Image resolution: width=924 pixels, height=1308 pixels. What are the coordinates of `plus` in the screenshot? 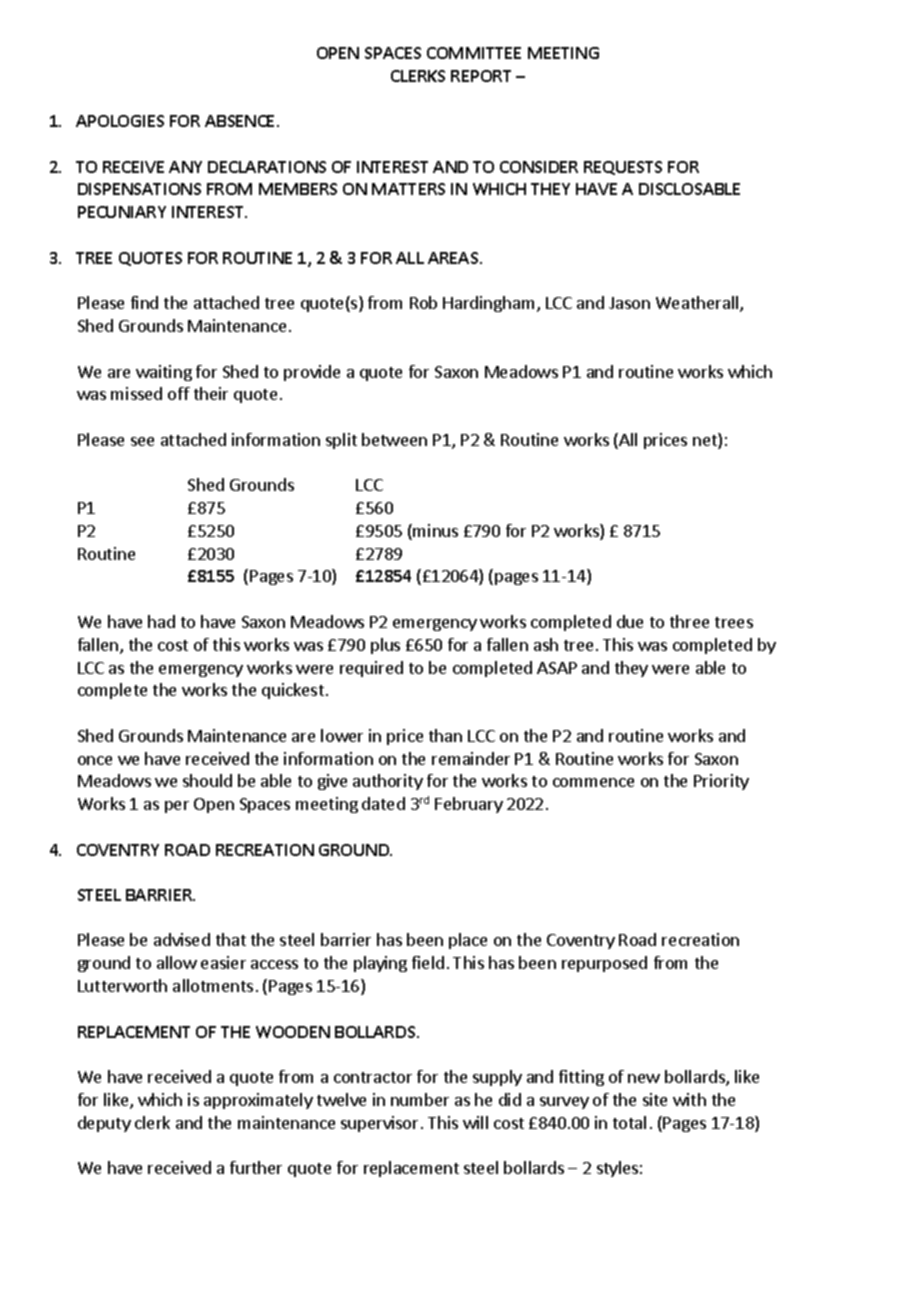 It's located at (385, 646).
